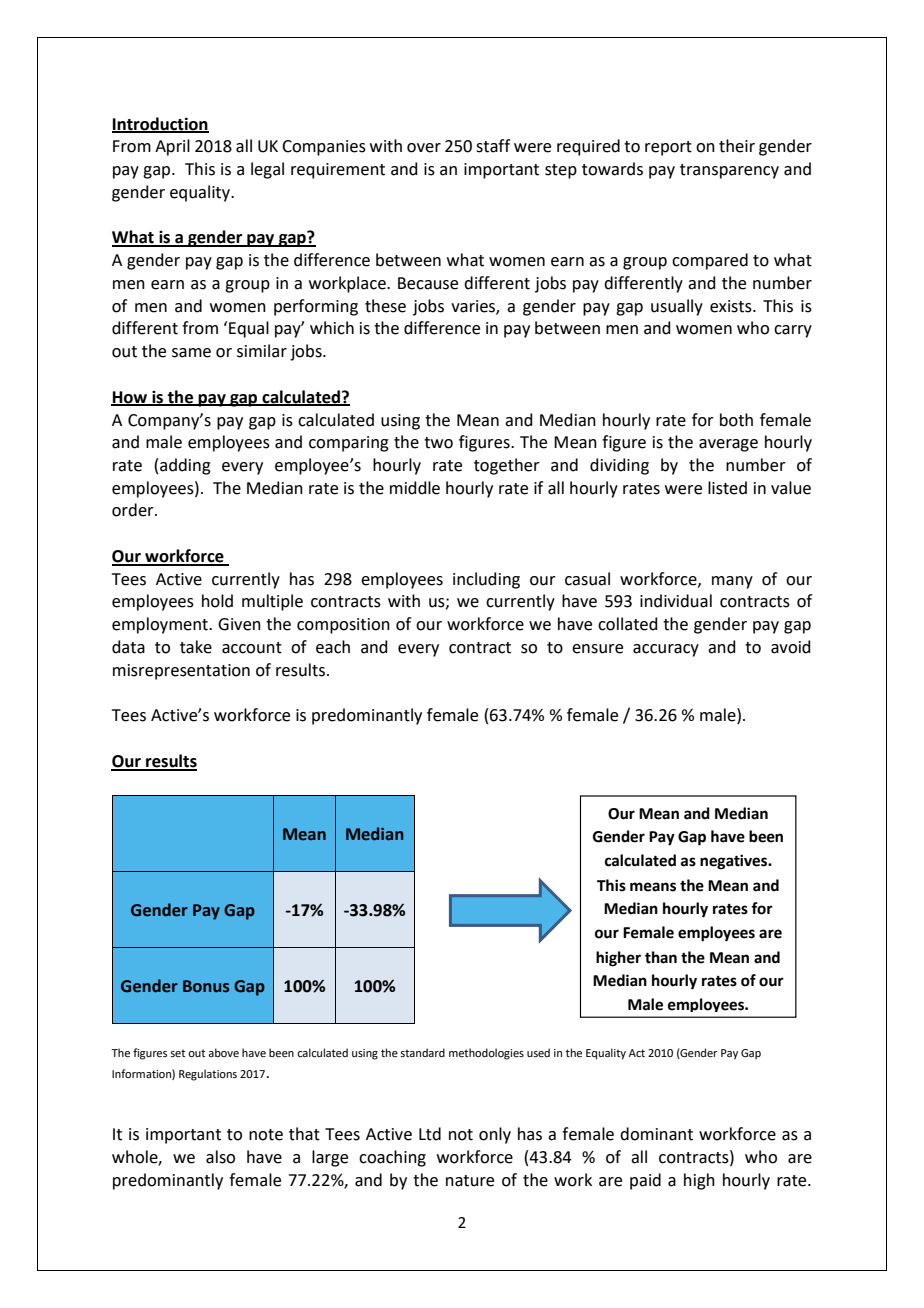 The width and height of the image is (924, 1308). I want to click on April, so click(172, 147).
